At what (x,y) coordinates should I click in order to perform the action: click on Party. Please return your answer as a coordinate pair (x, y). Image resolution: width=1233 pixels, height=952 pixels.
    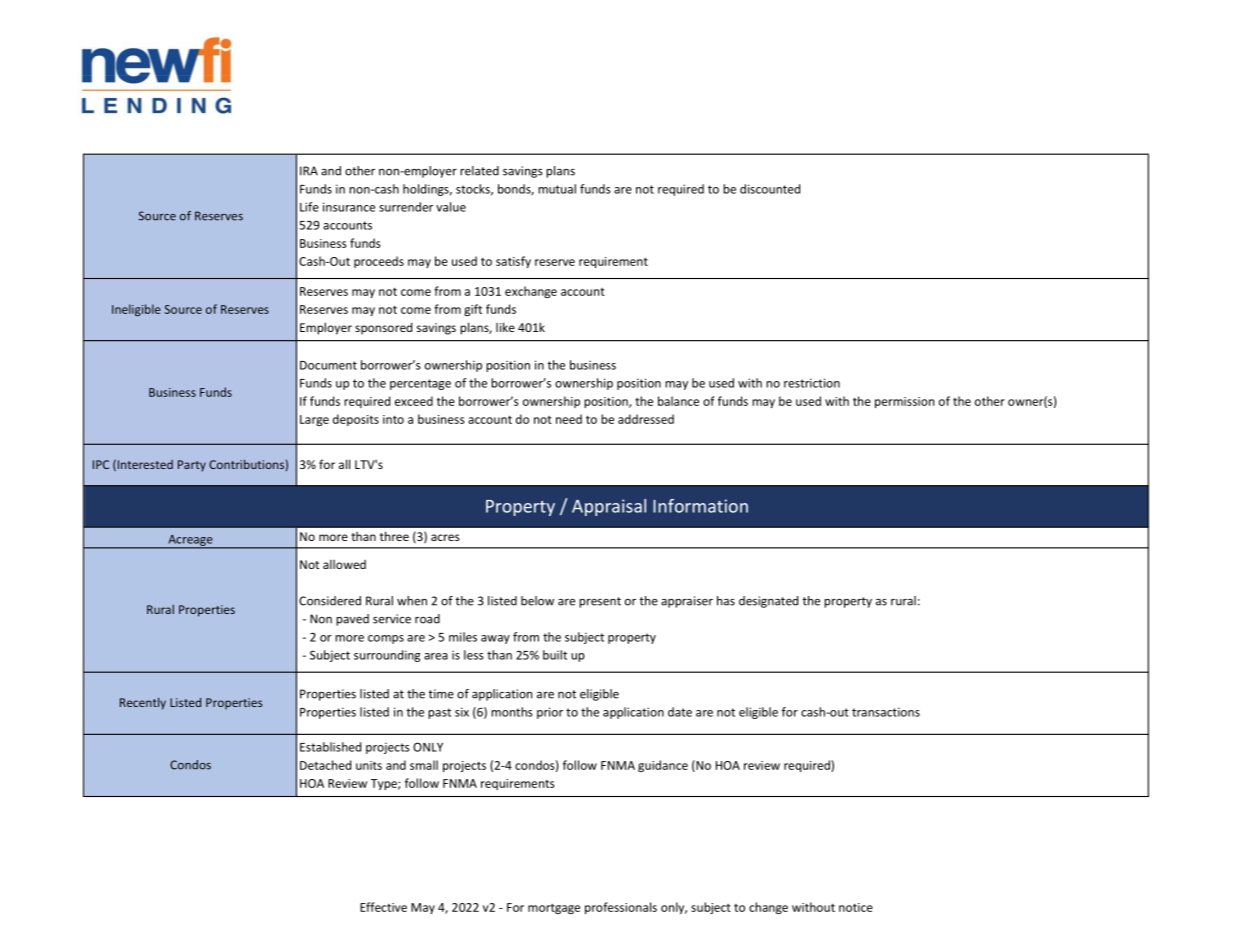
    Looking at the image, I should click on (192, 466).
